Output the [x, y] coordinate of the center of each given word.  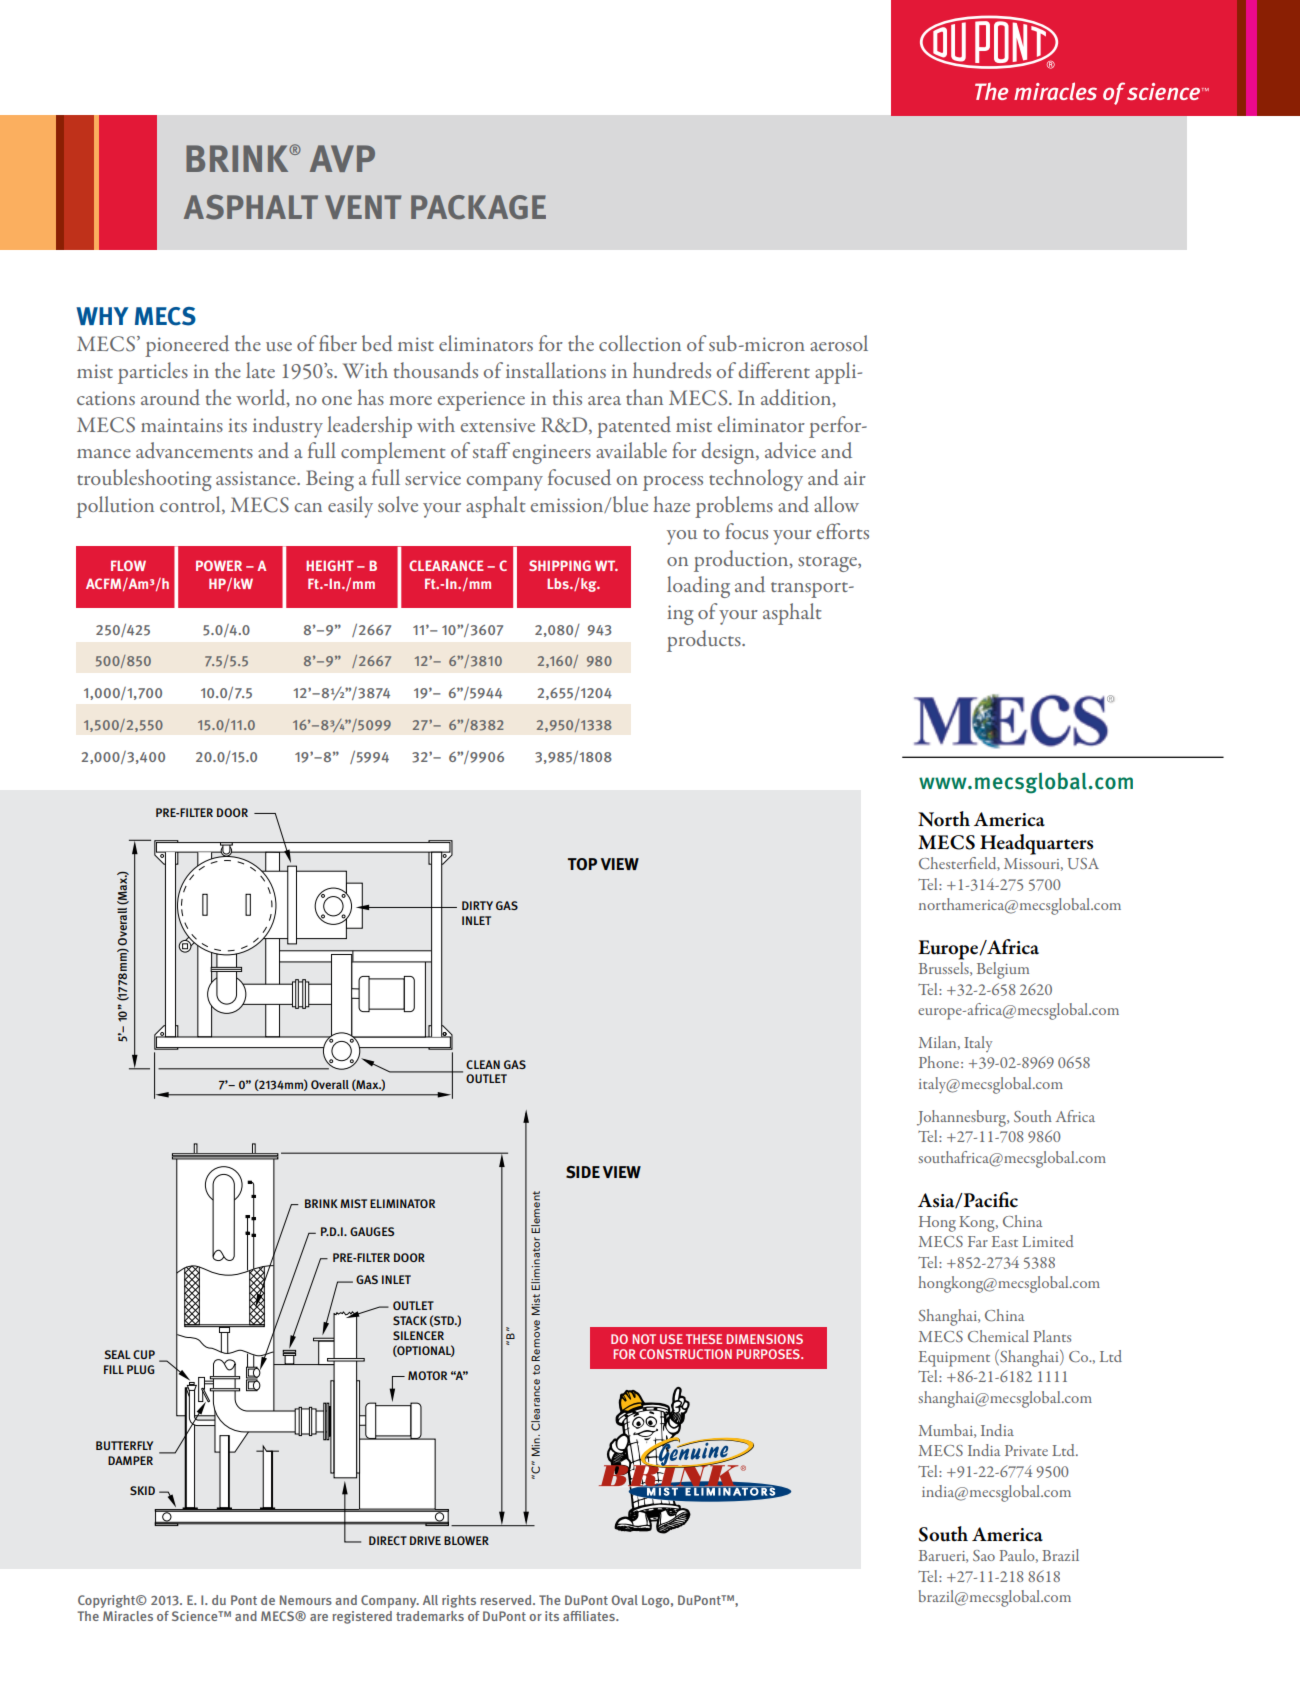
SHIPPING [560, 565]
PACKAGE [478, 207]
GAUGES [372, 1231]
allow [836, 504]
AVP [342, 158]
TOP [582, 864]
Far [978, 1241]
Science [196, 1616]
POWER [219, 565]
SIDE [583, 1172]
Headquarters [1036, 844]
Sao [984, 1555]
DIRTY [477, 905]
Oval [625, 1600]
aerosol [839, 343]
